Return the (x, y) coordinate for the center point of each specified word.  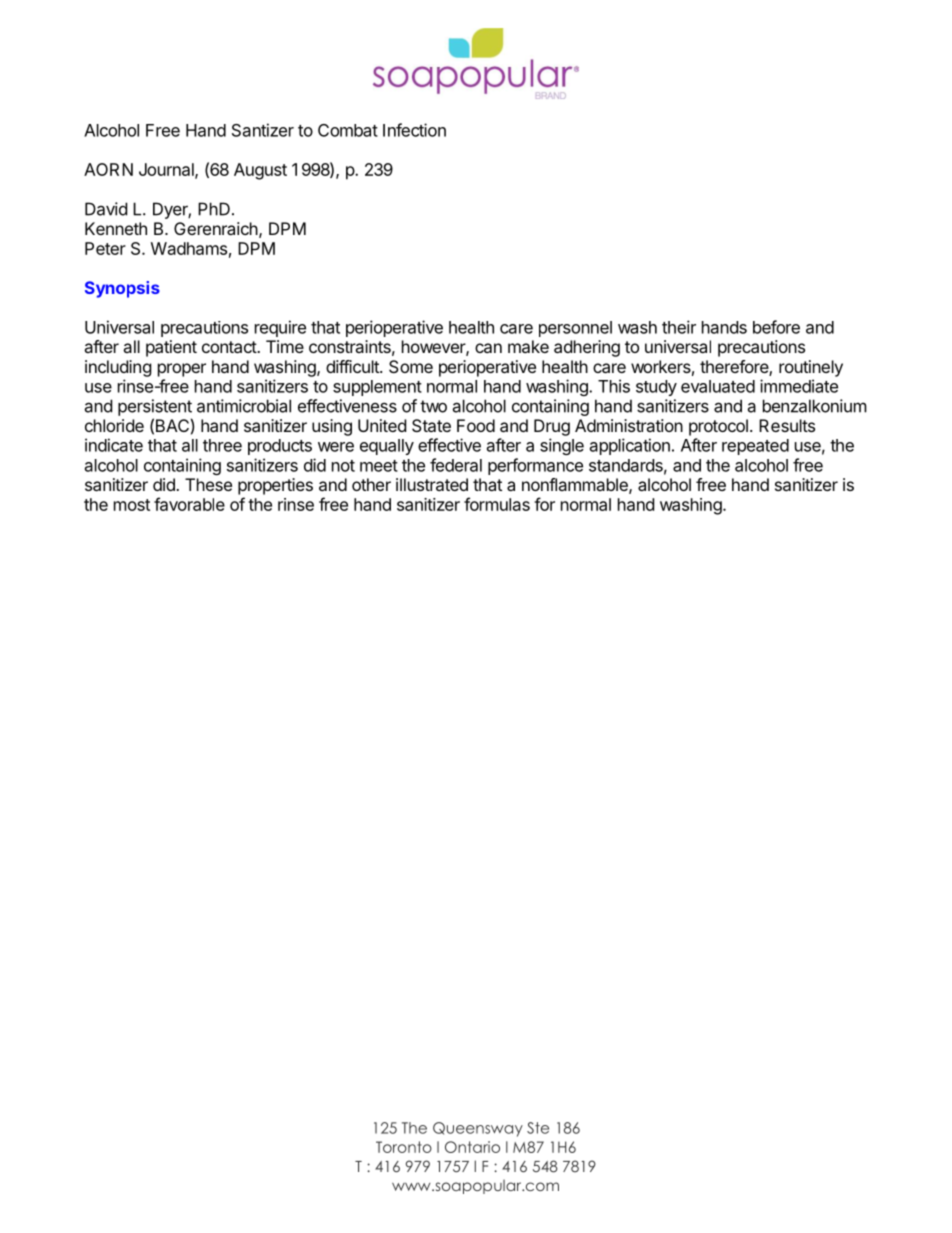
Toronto (404, 1147)
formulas (497, 504)
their (679, 327)
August (260, 171)
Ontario (472, 1147)
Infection (414, 130)
